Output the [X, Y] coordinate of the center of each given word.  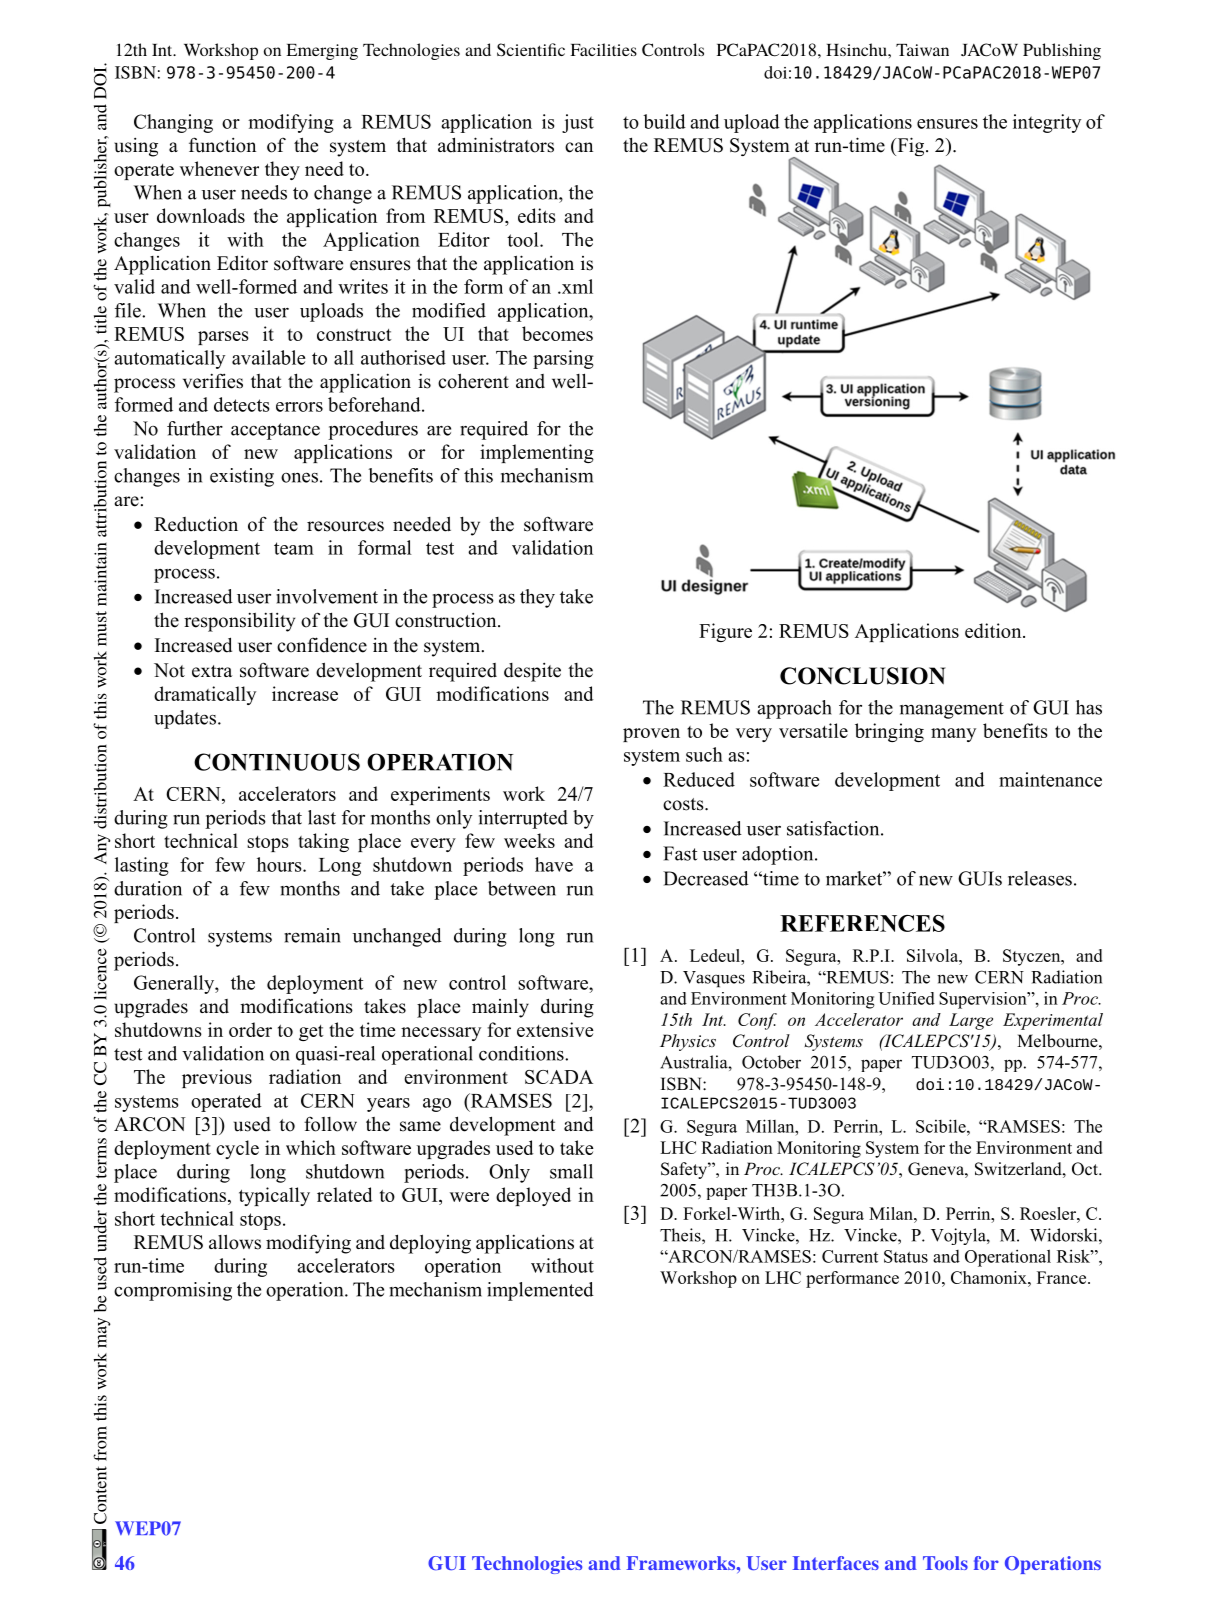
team [294, 548]
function [222, 145]
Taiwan [922, 50]
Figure [725, 632]
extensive [555, 1029]
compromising [173, 1291]
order [250, 1029]
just [578, 123]
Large [971, 1021]
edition [994, 630]
